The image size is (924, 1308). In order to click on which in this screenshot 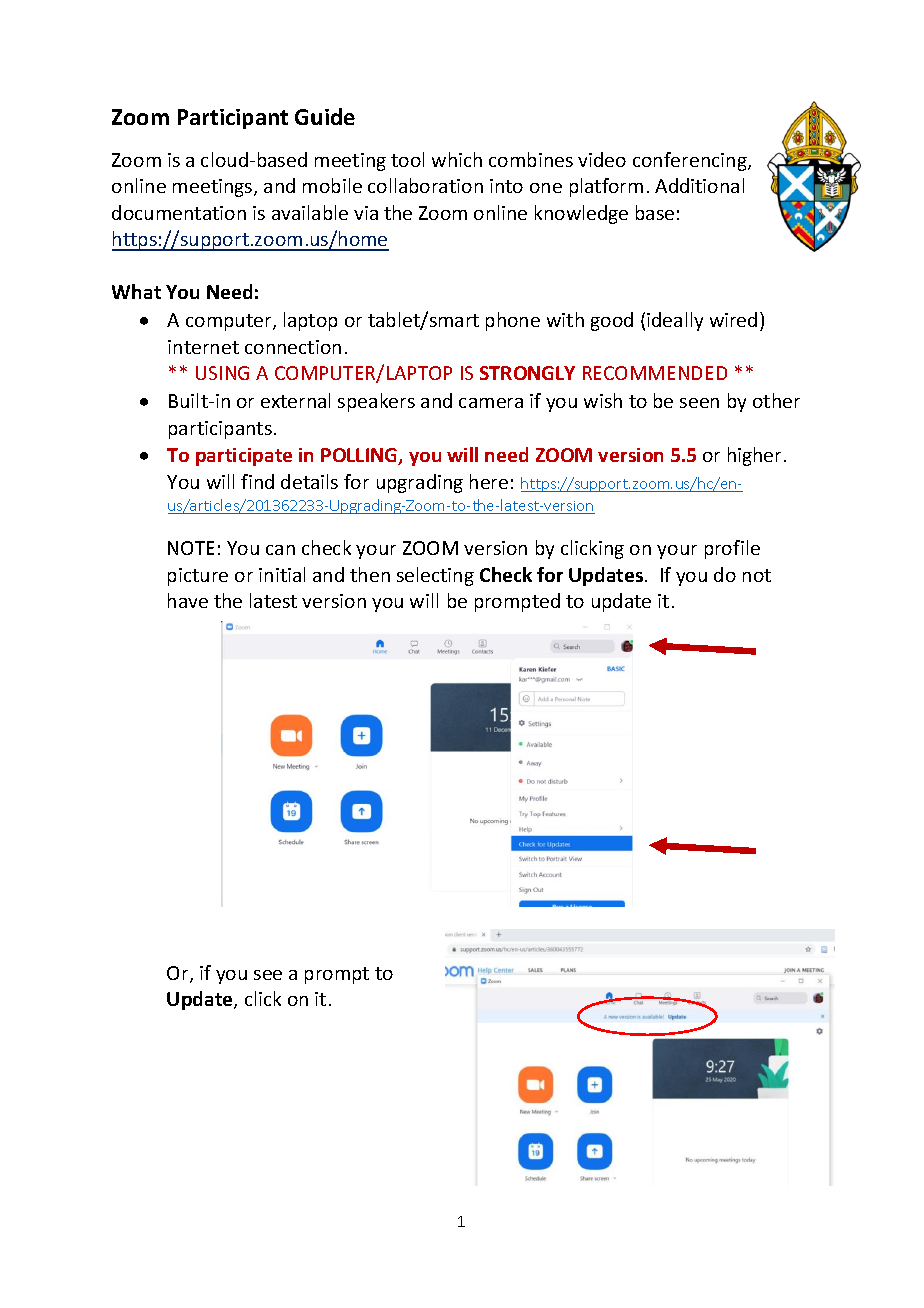, I will do `click(457, 159)`.
